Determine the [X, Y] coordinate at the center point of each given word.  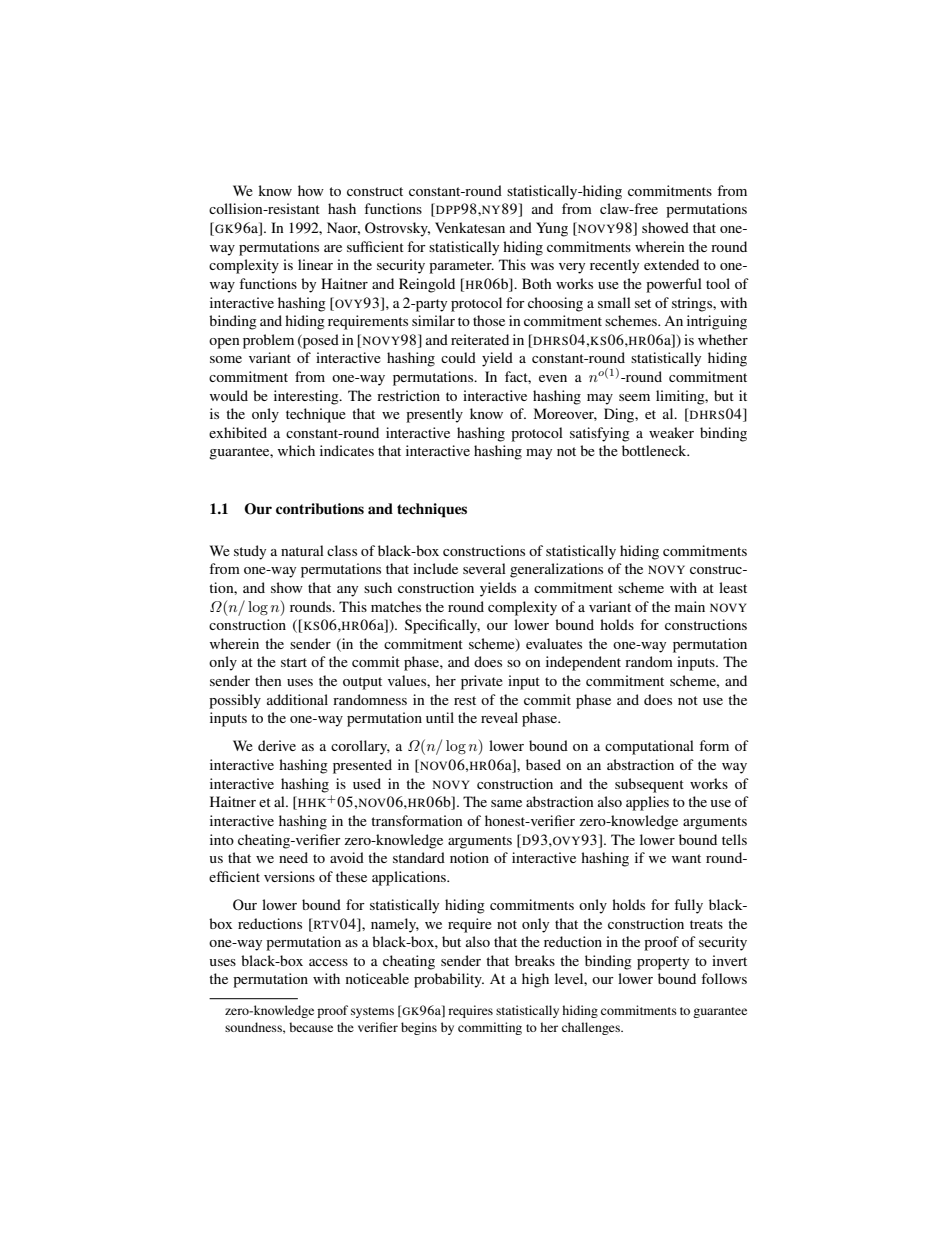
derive [277, 745]
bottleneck [655, 450]
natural [302, 550]
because [311, 1027]
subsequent [649, 785]
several [484, 568]
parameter [461, 267]
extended [671, 264]
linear [315, 264]
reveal [499, 717]
